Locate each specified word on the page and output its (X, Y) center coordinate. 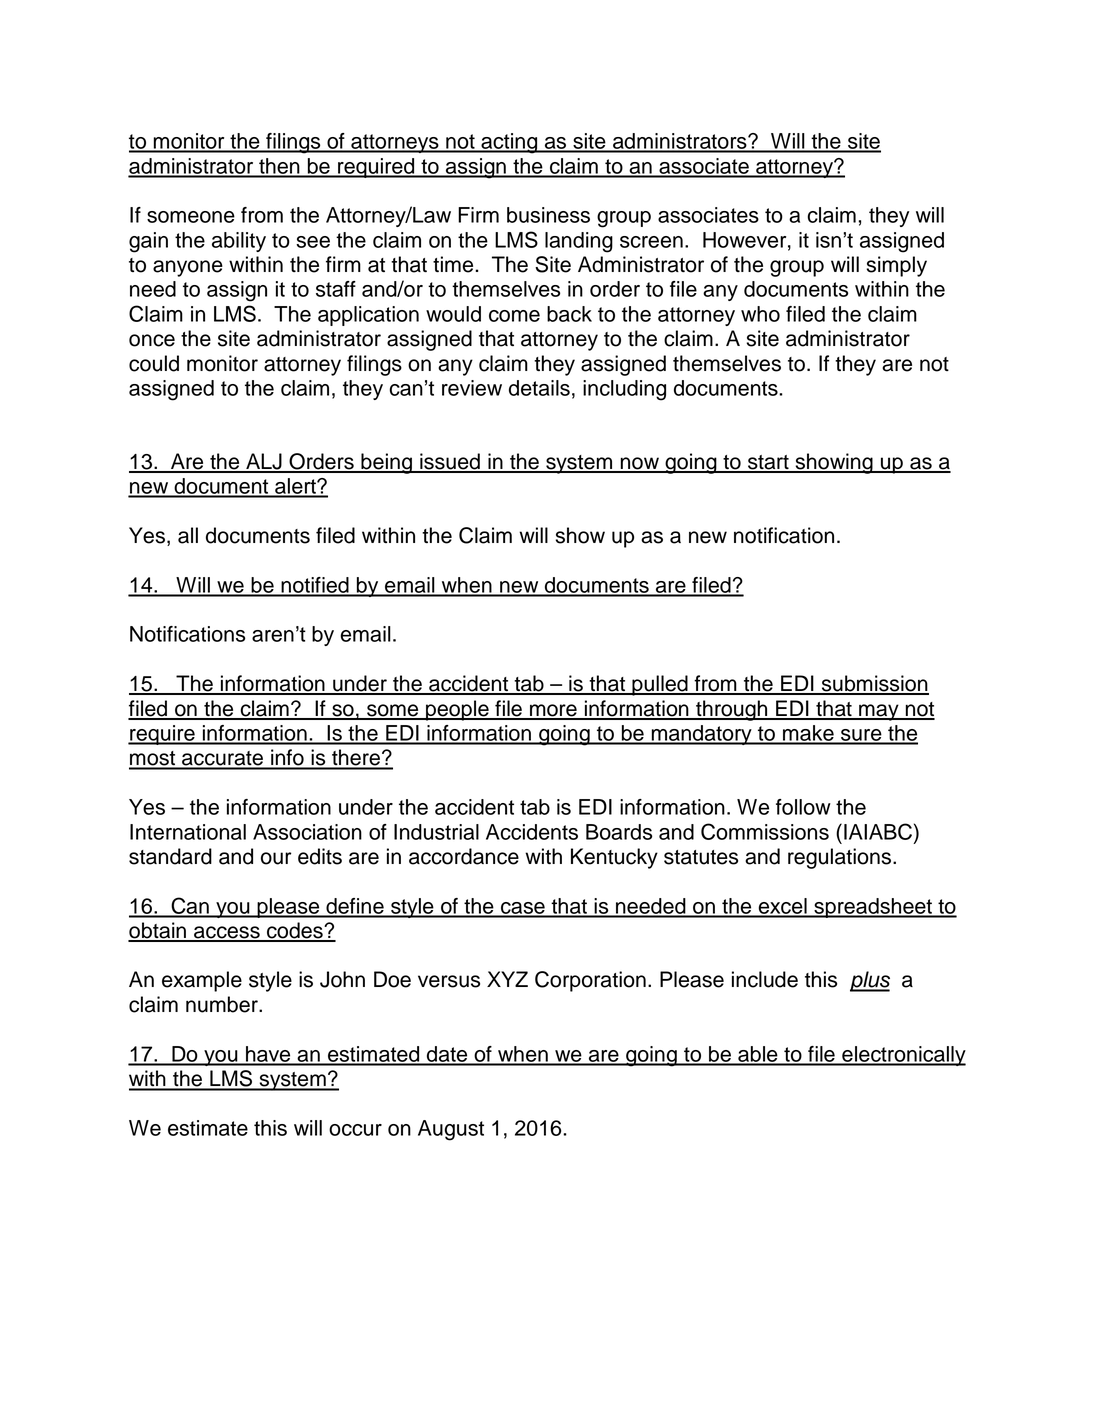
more (553, 711)
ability (239, 242)
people (457, 710)
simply (897, 266)
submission (874, 684)
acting (509, 143)
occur (355, 1130)
